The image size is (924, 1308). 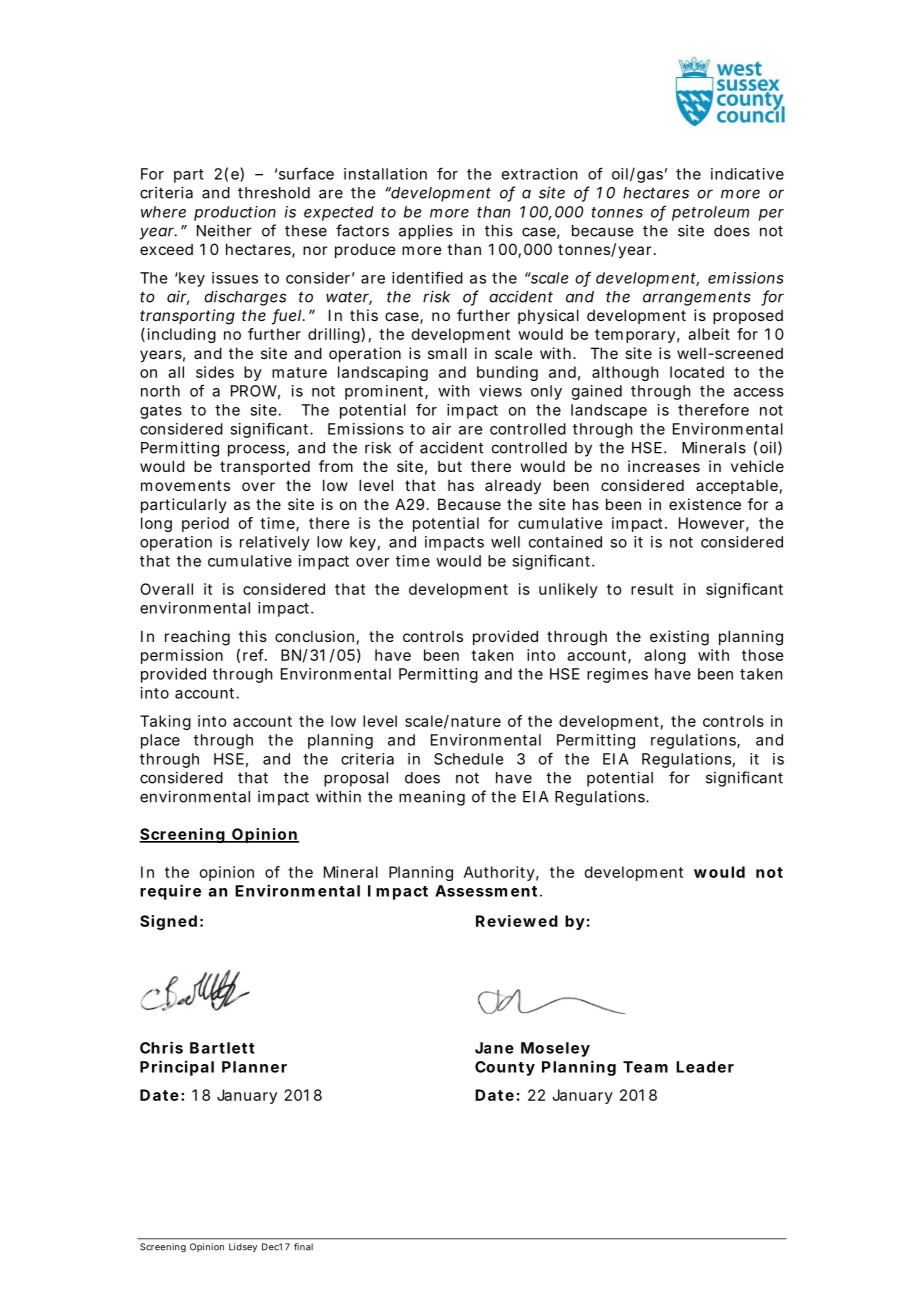 What do you see at coordinates (235, 213) in the document?
I see `production` at bounding box center [235, 213].
